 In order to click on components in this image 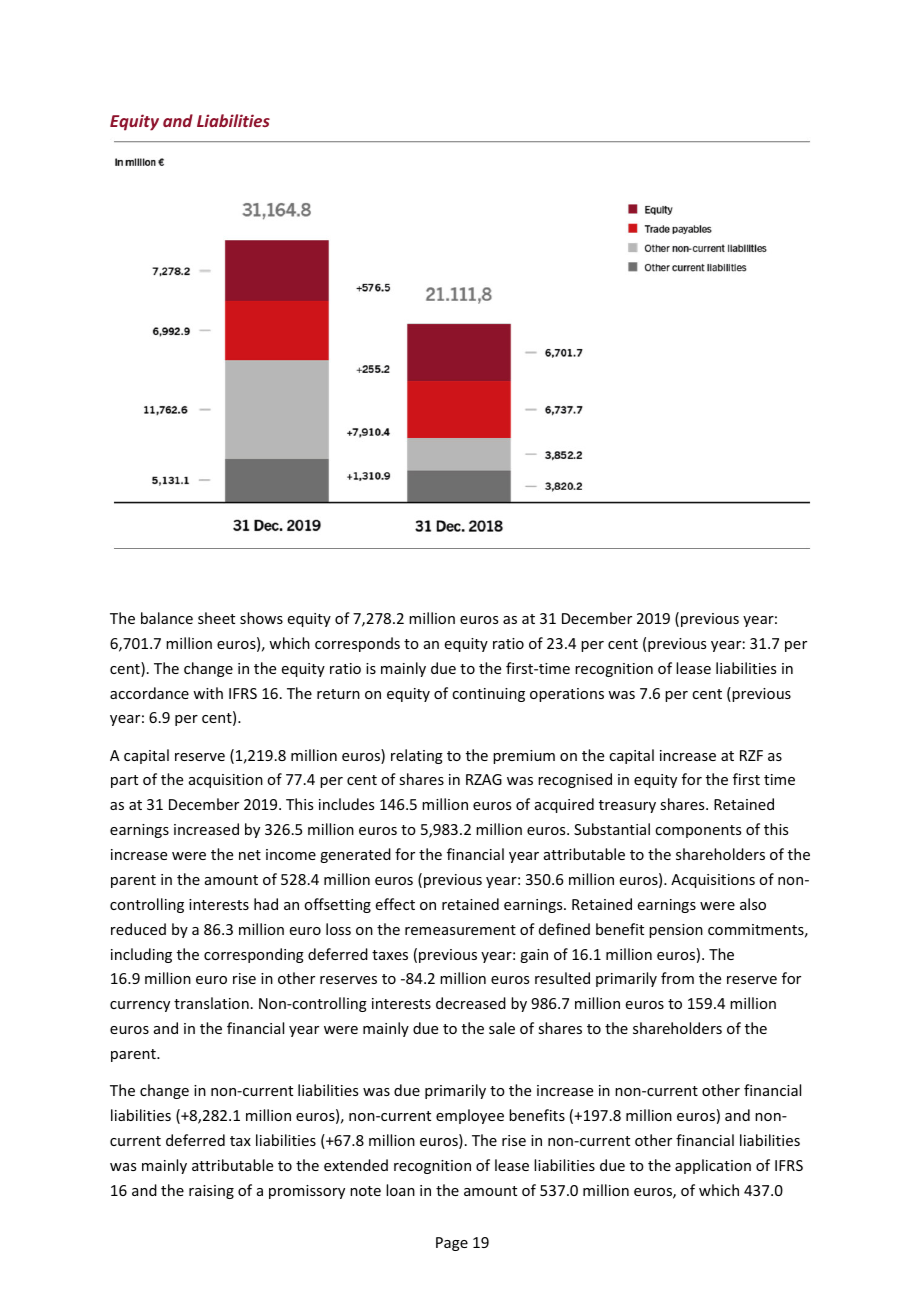, I will do `click(698, 831)`.
